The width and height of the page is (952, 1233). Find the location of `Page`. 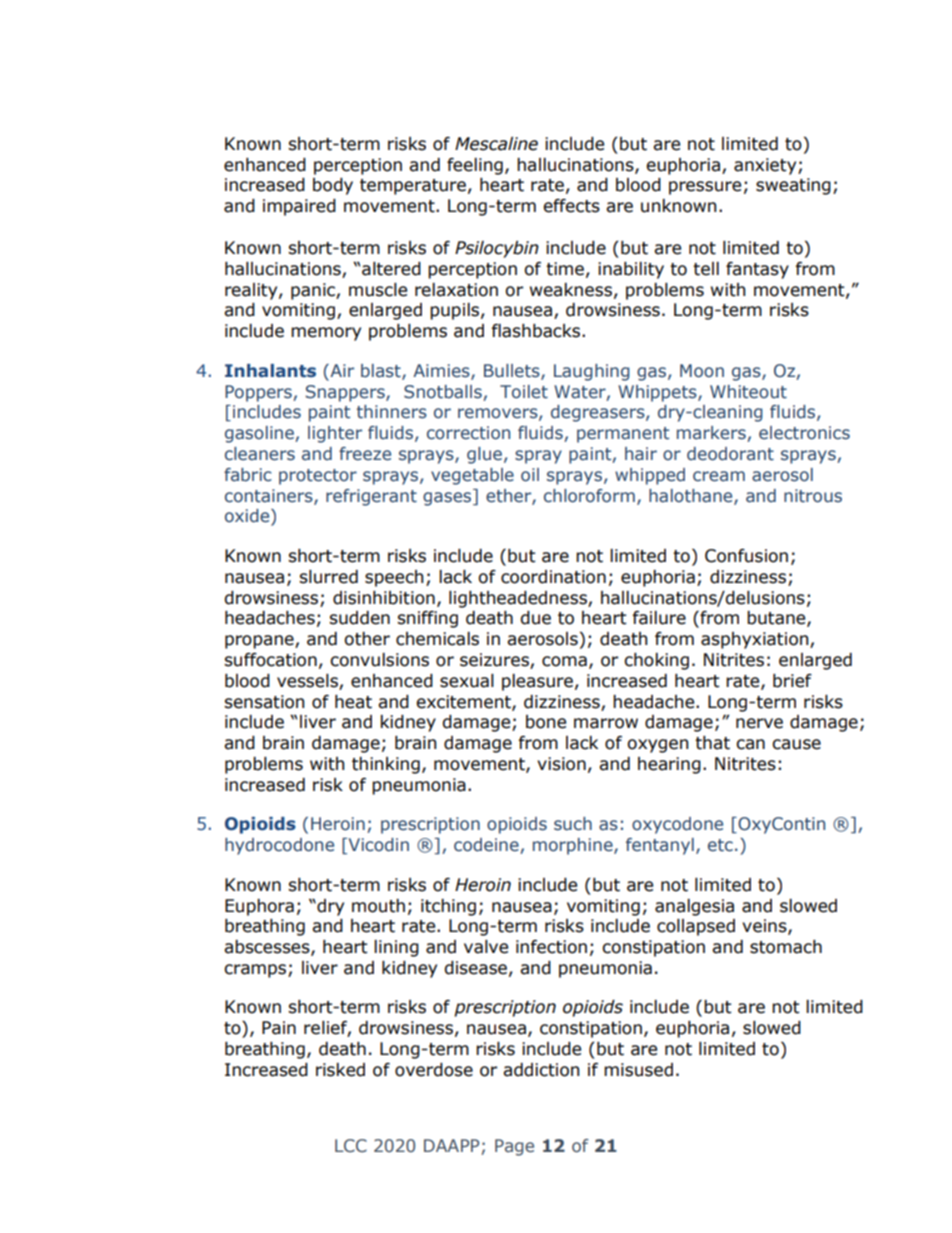

Page is located at coordinates (514, 1147).
